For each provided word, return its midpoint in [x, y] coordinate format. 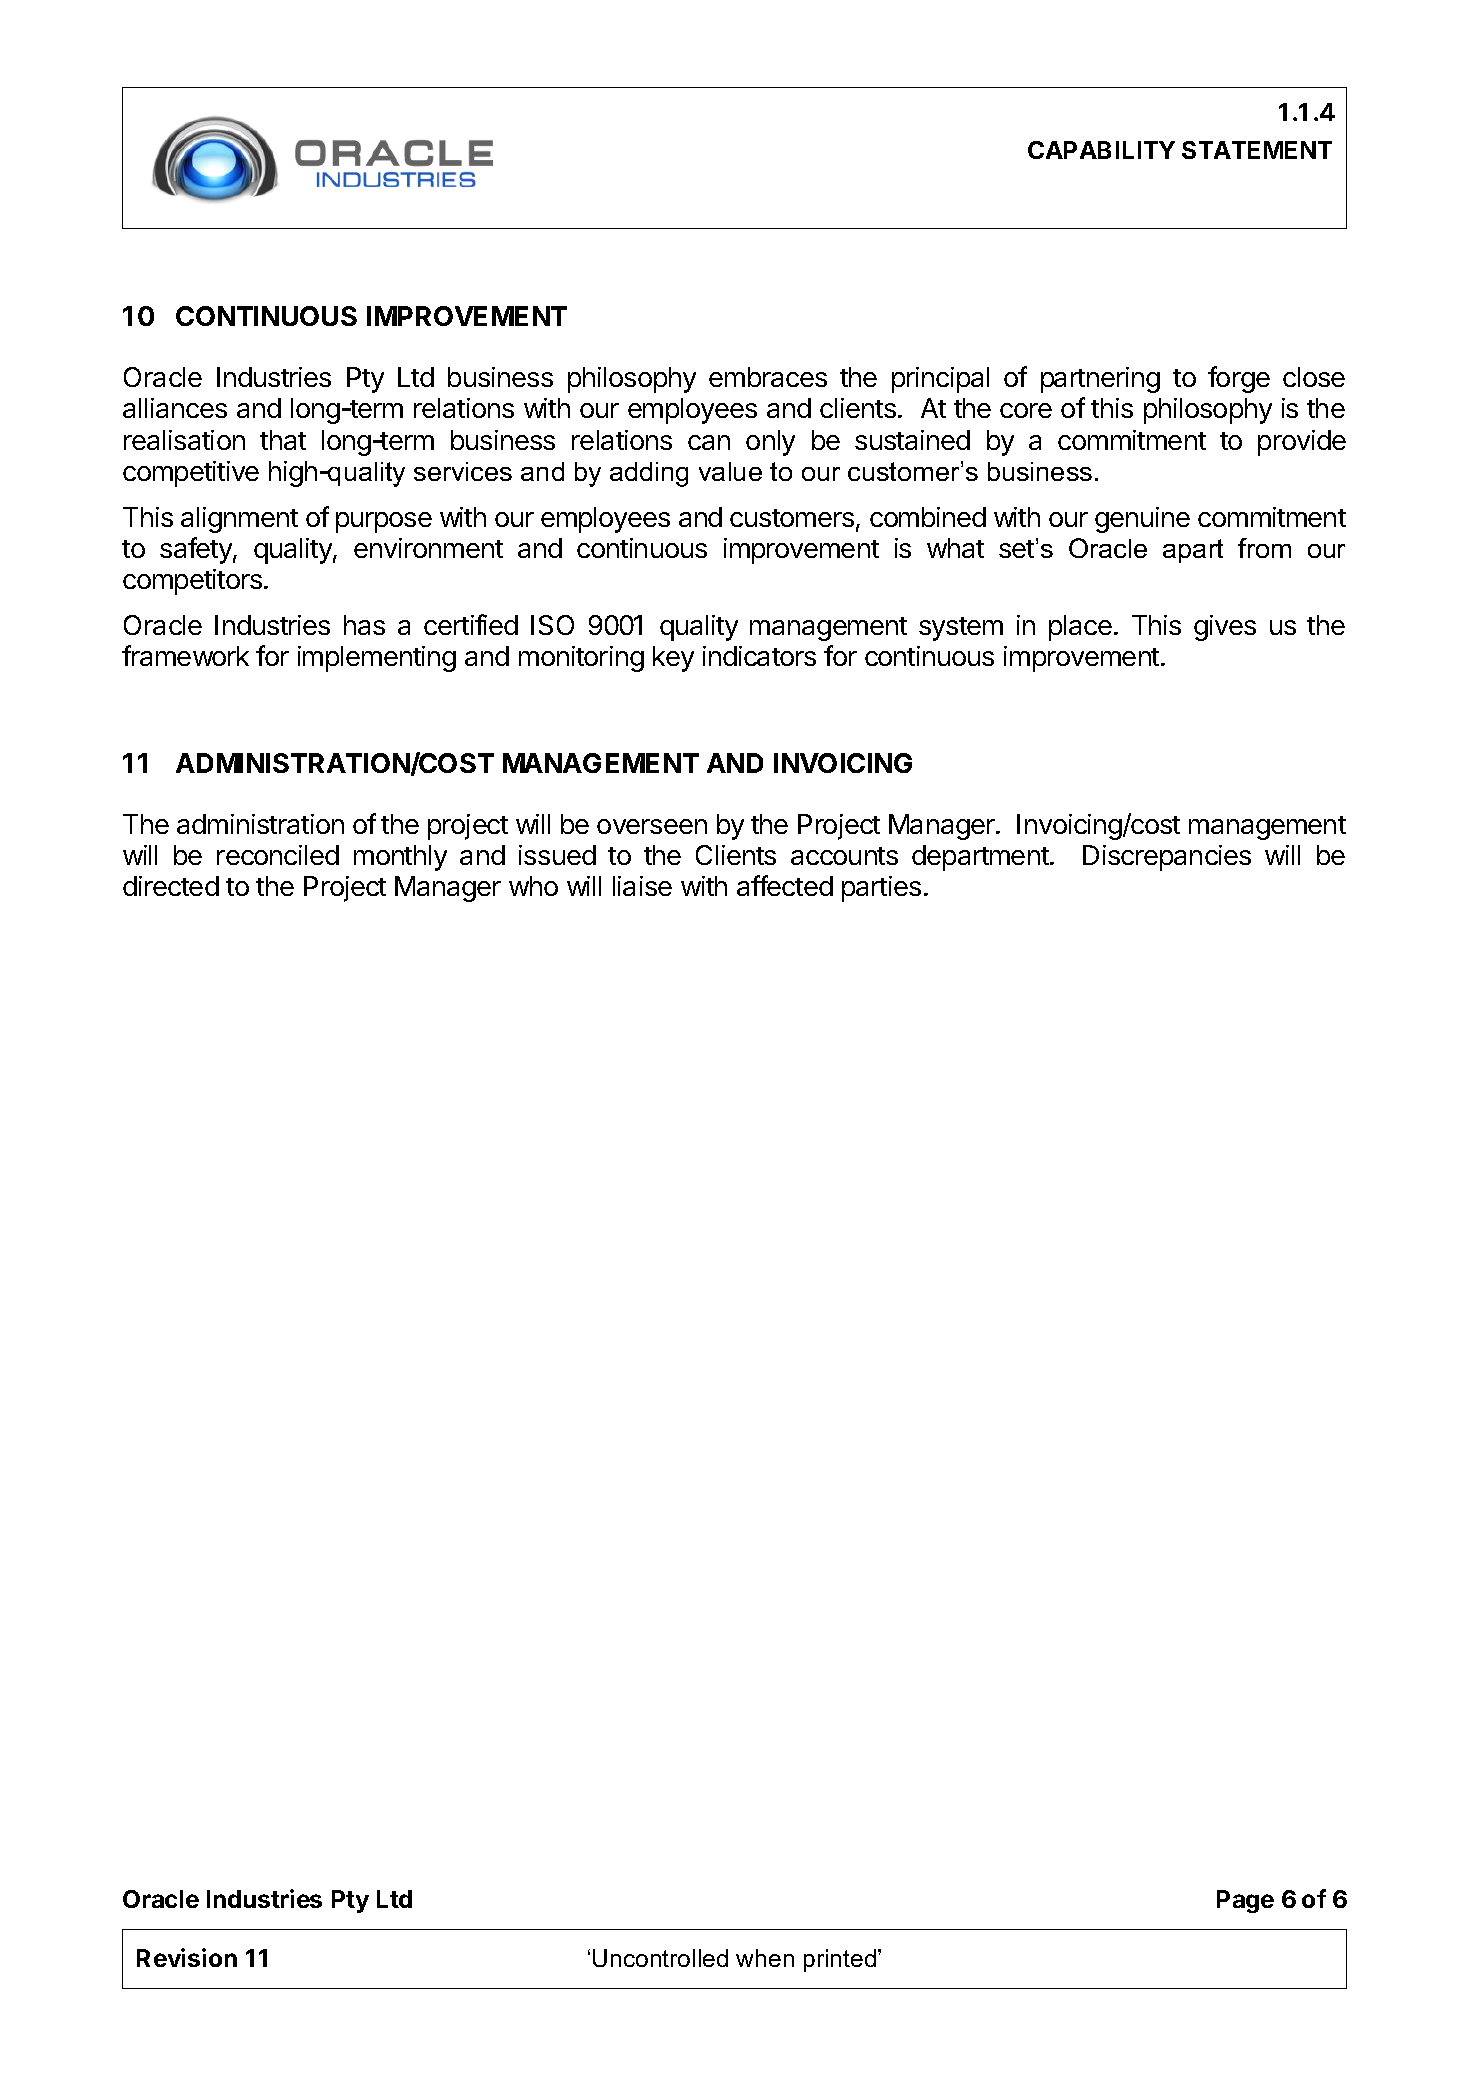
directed [171, 886]
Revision [187, 1957]
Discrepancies [1167, 858]
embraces [768, 377]
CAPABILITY [1101, 150]
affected [785, 885]
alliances [175, 408]
